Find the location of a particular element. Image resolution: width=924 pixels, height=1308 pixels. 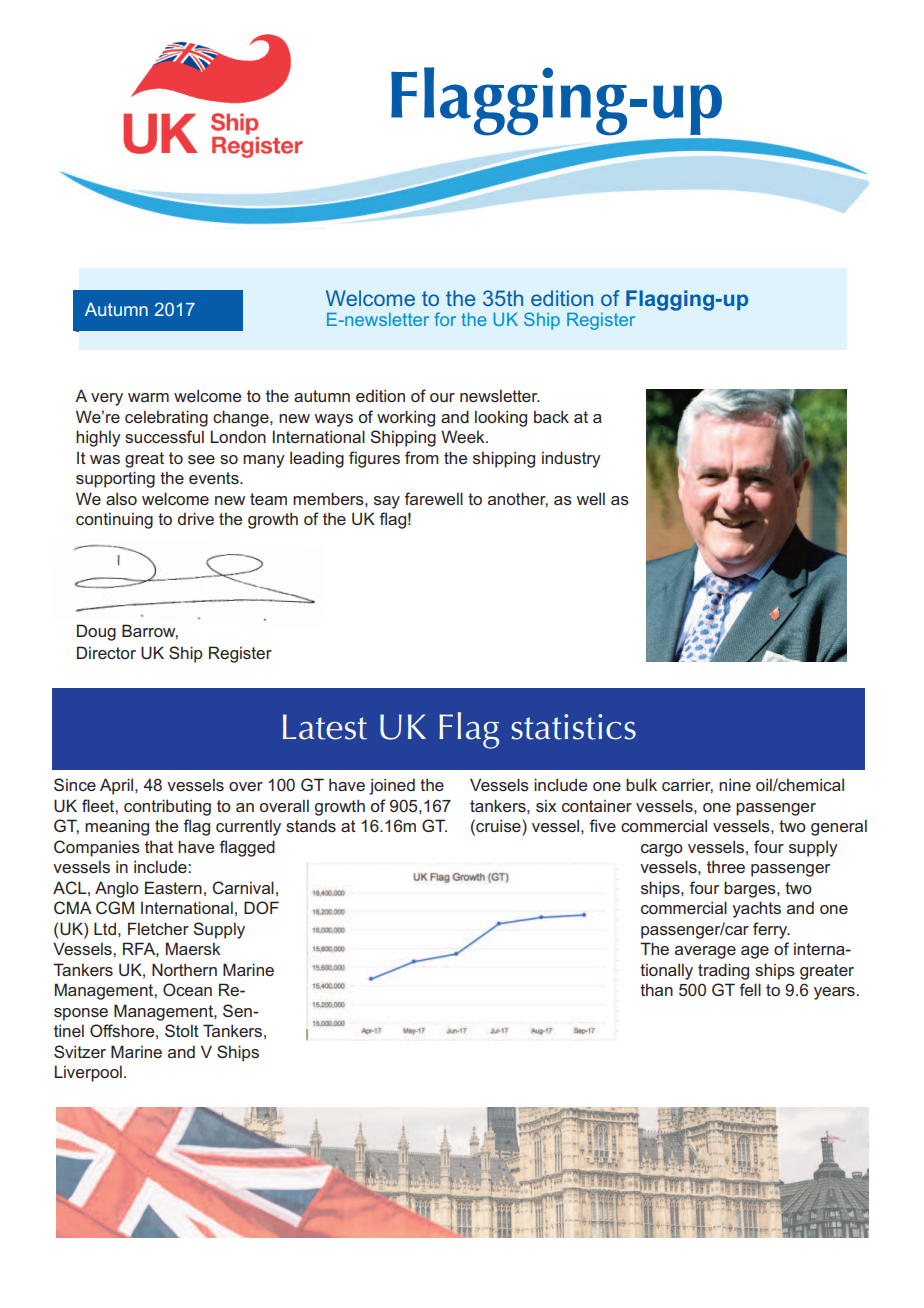

statistics is located at coordinates (573, 727).
